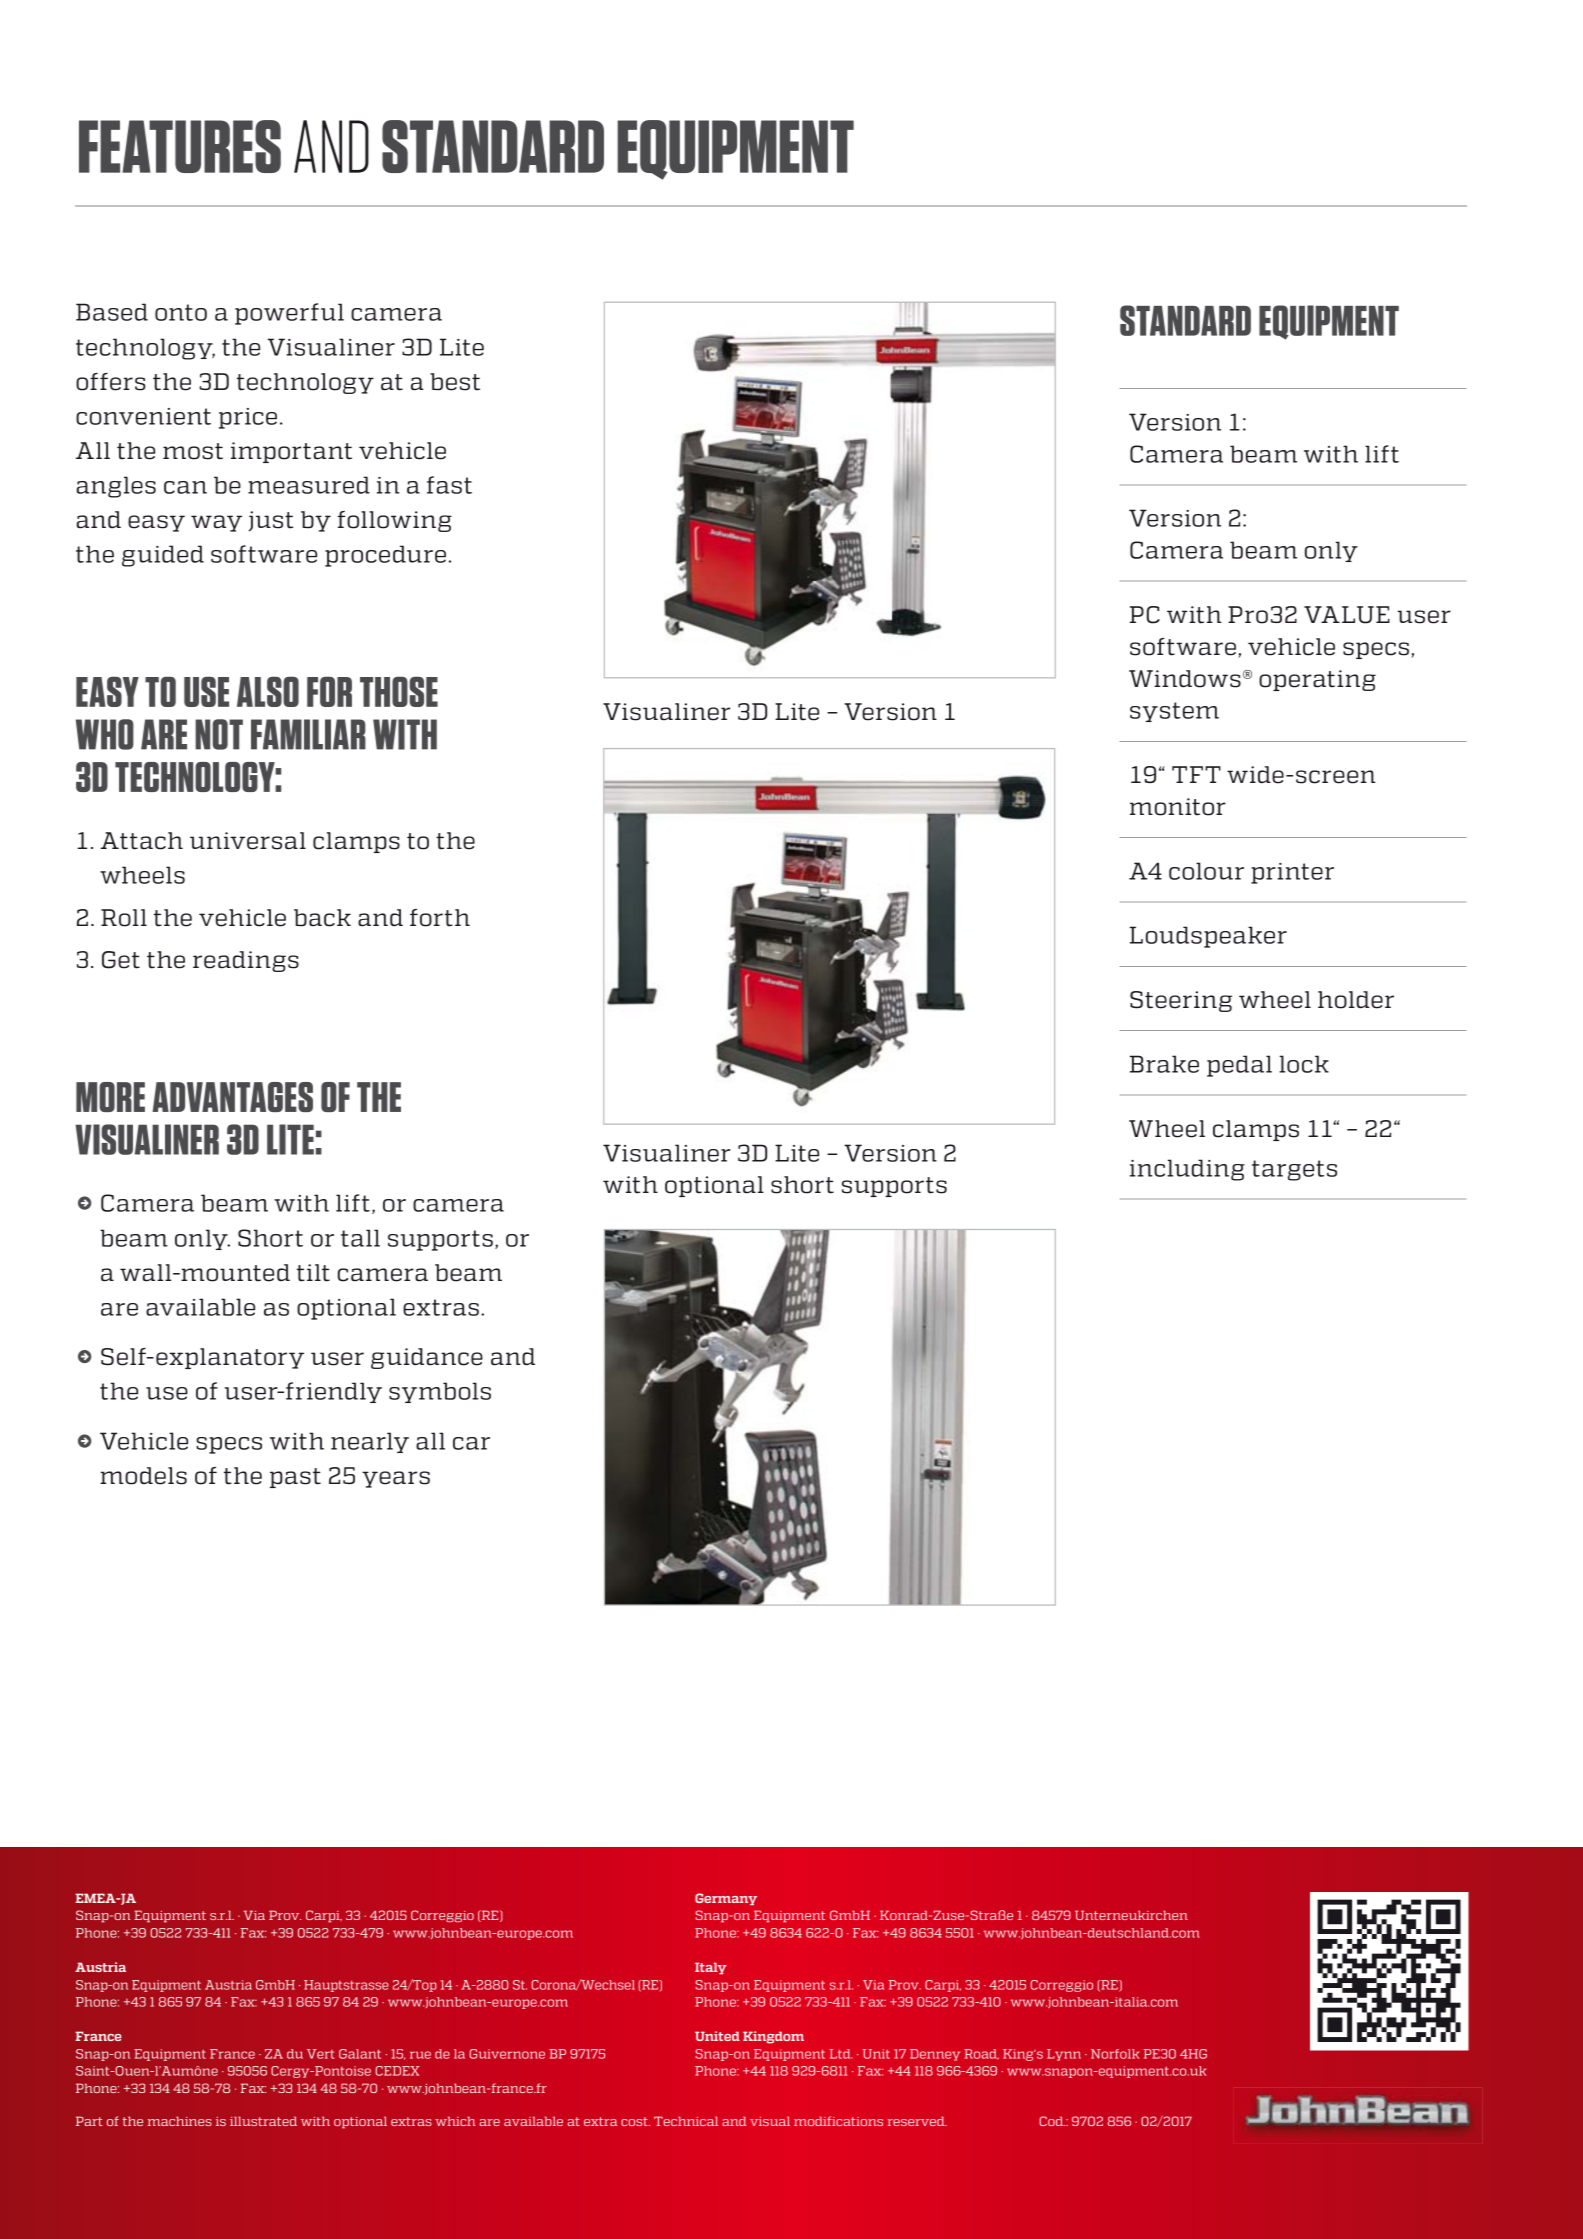  Describe the element at coordinates (686, 2121) in the page. I see `Technical` at that location.
